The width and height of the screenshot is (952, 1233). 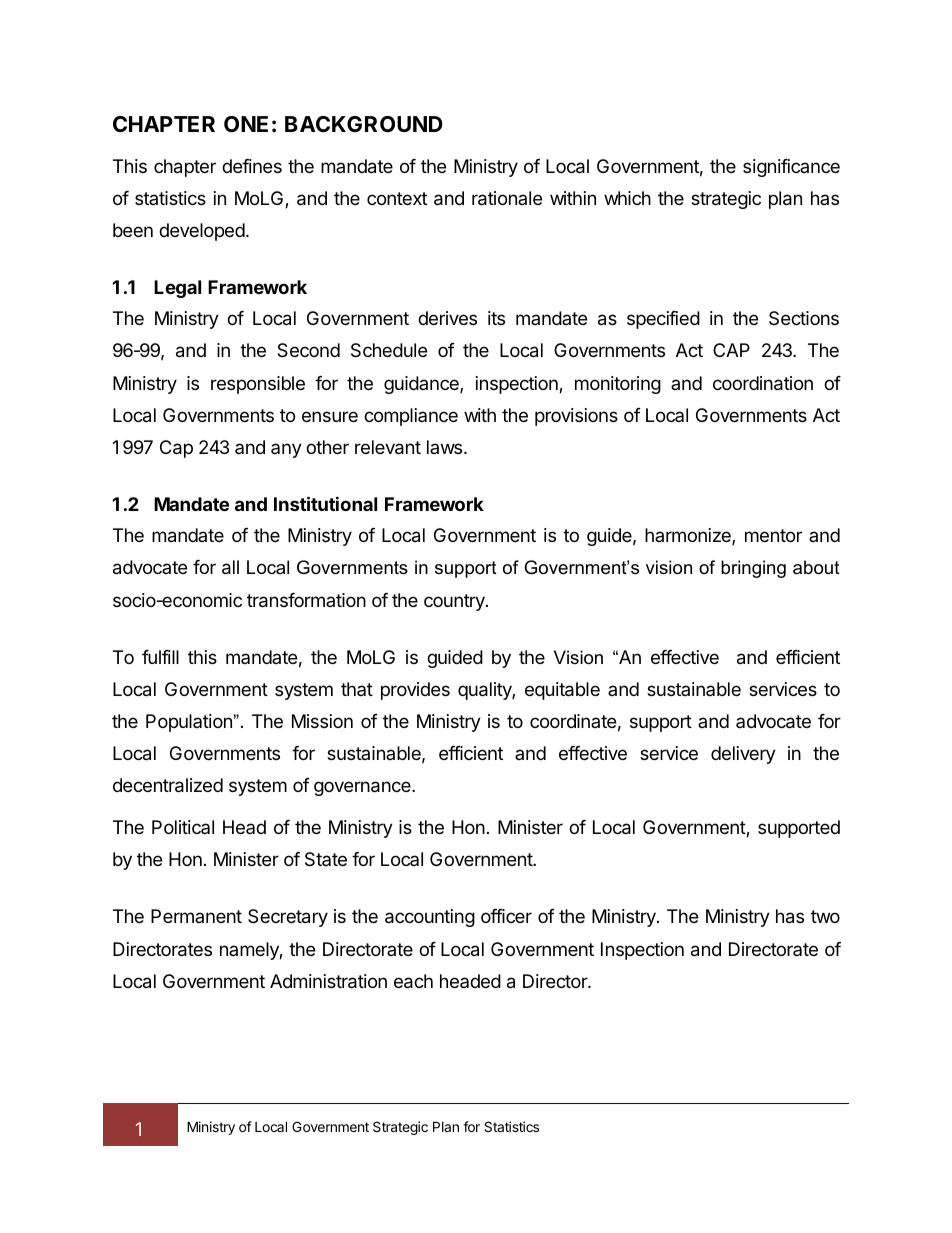 I want to click on defines, so click(x=252, y=166).
